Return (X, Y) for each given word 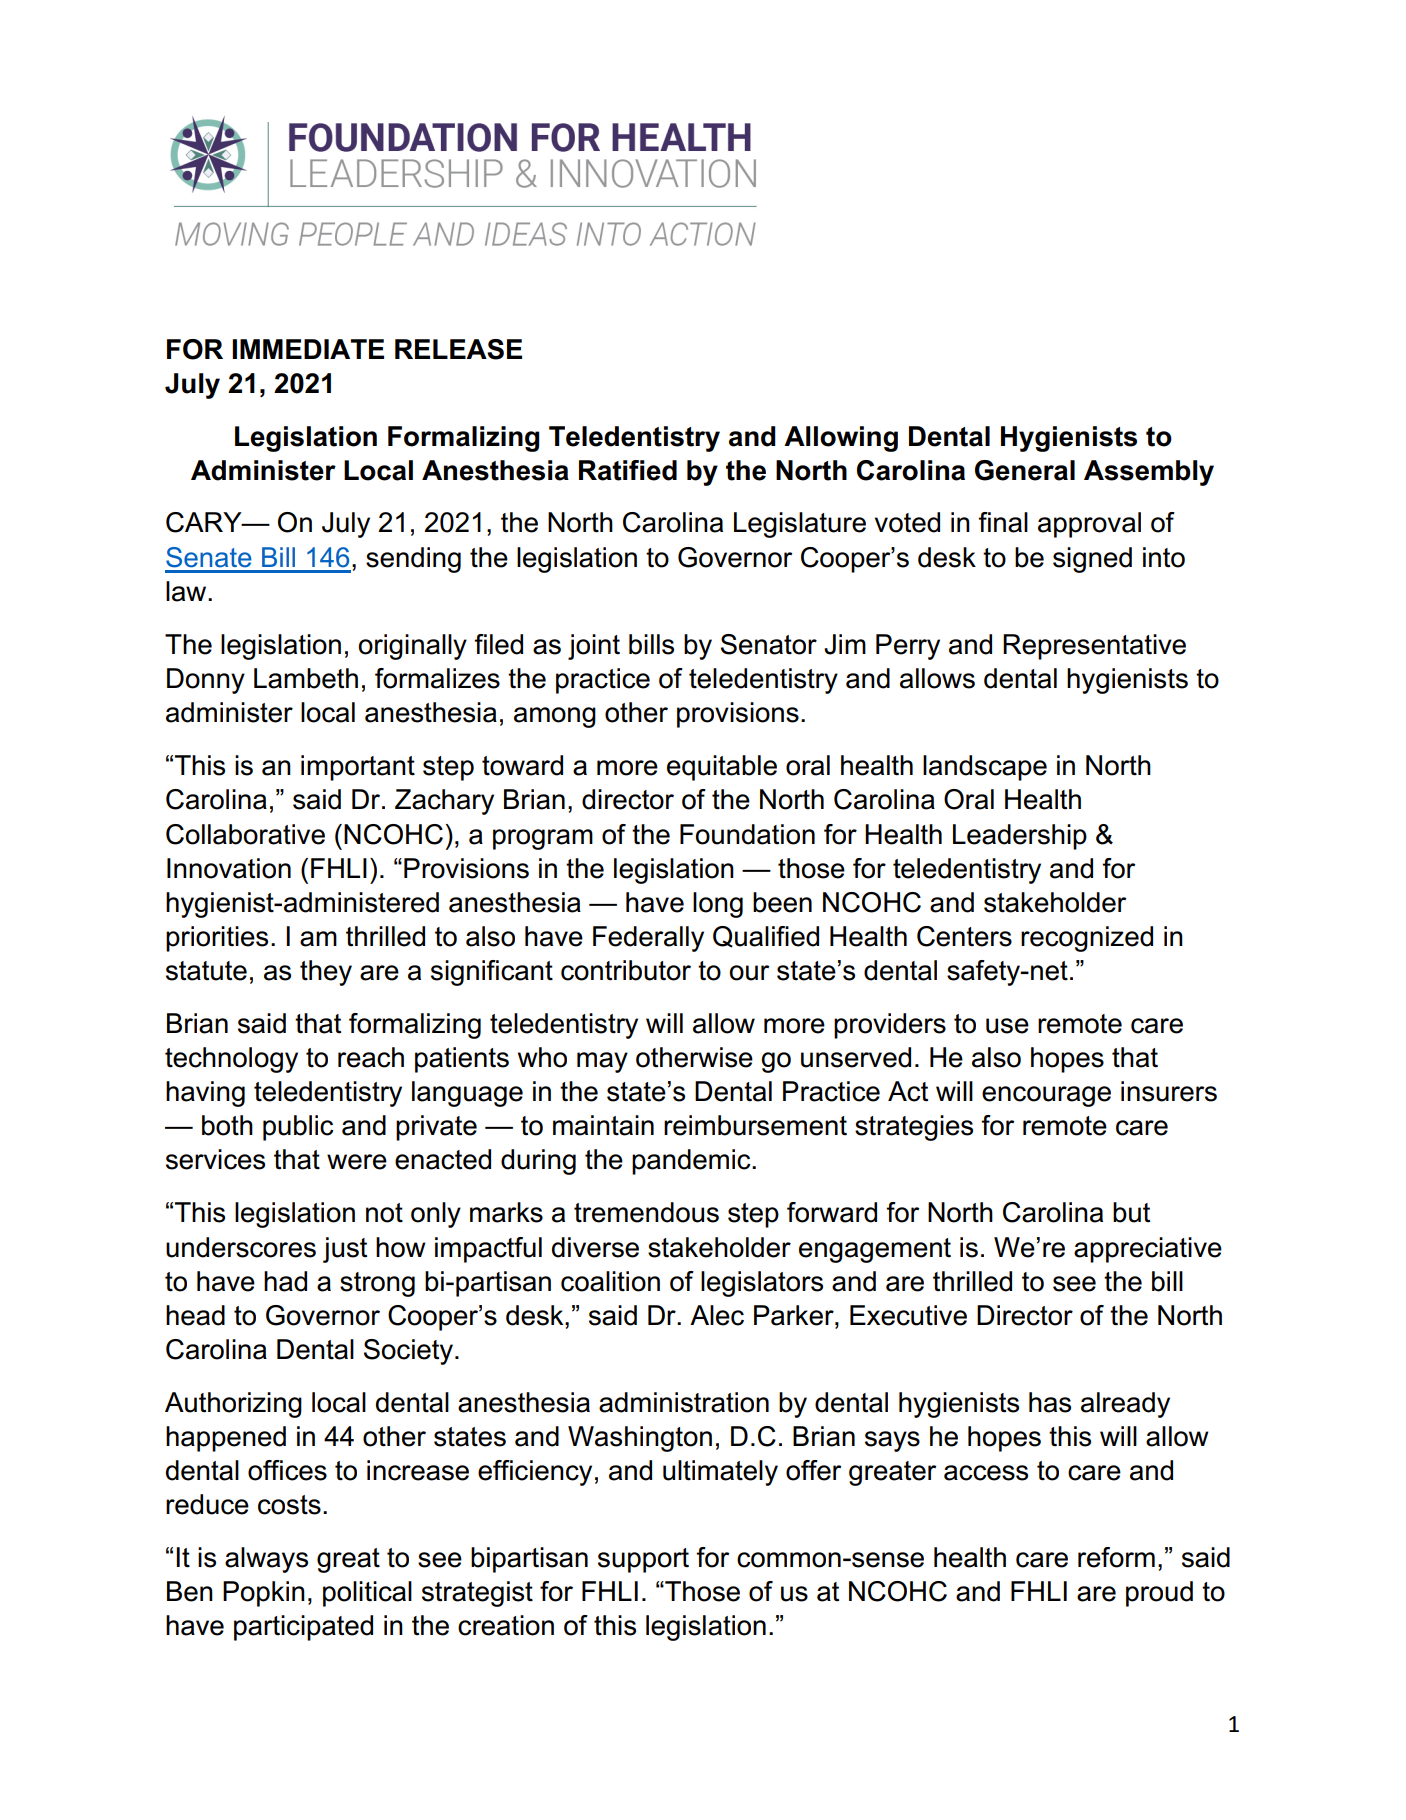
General (1025, 470)
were (357, 1162)
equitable (722, 768)
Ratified (628, 470)
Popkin (264, 1594)
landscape (985, 768)
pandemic (692, 1162)
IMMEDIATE (308, 349)
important (358, 768)
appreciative (1148, 1250)
